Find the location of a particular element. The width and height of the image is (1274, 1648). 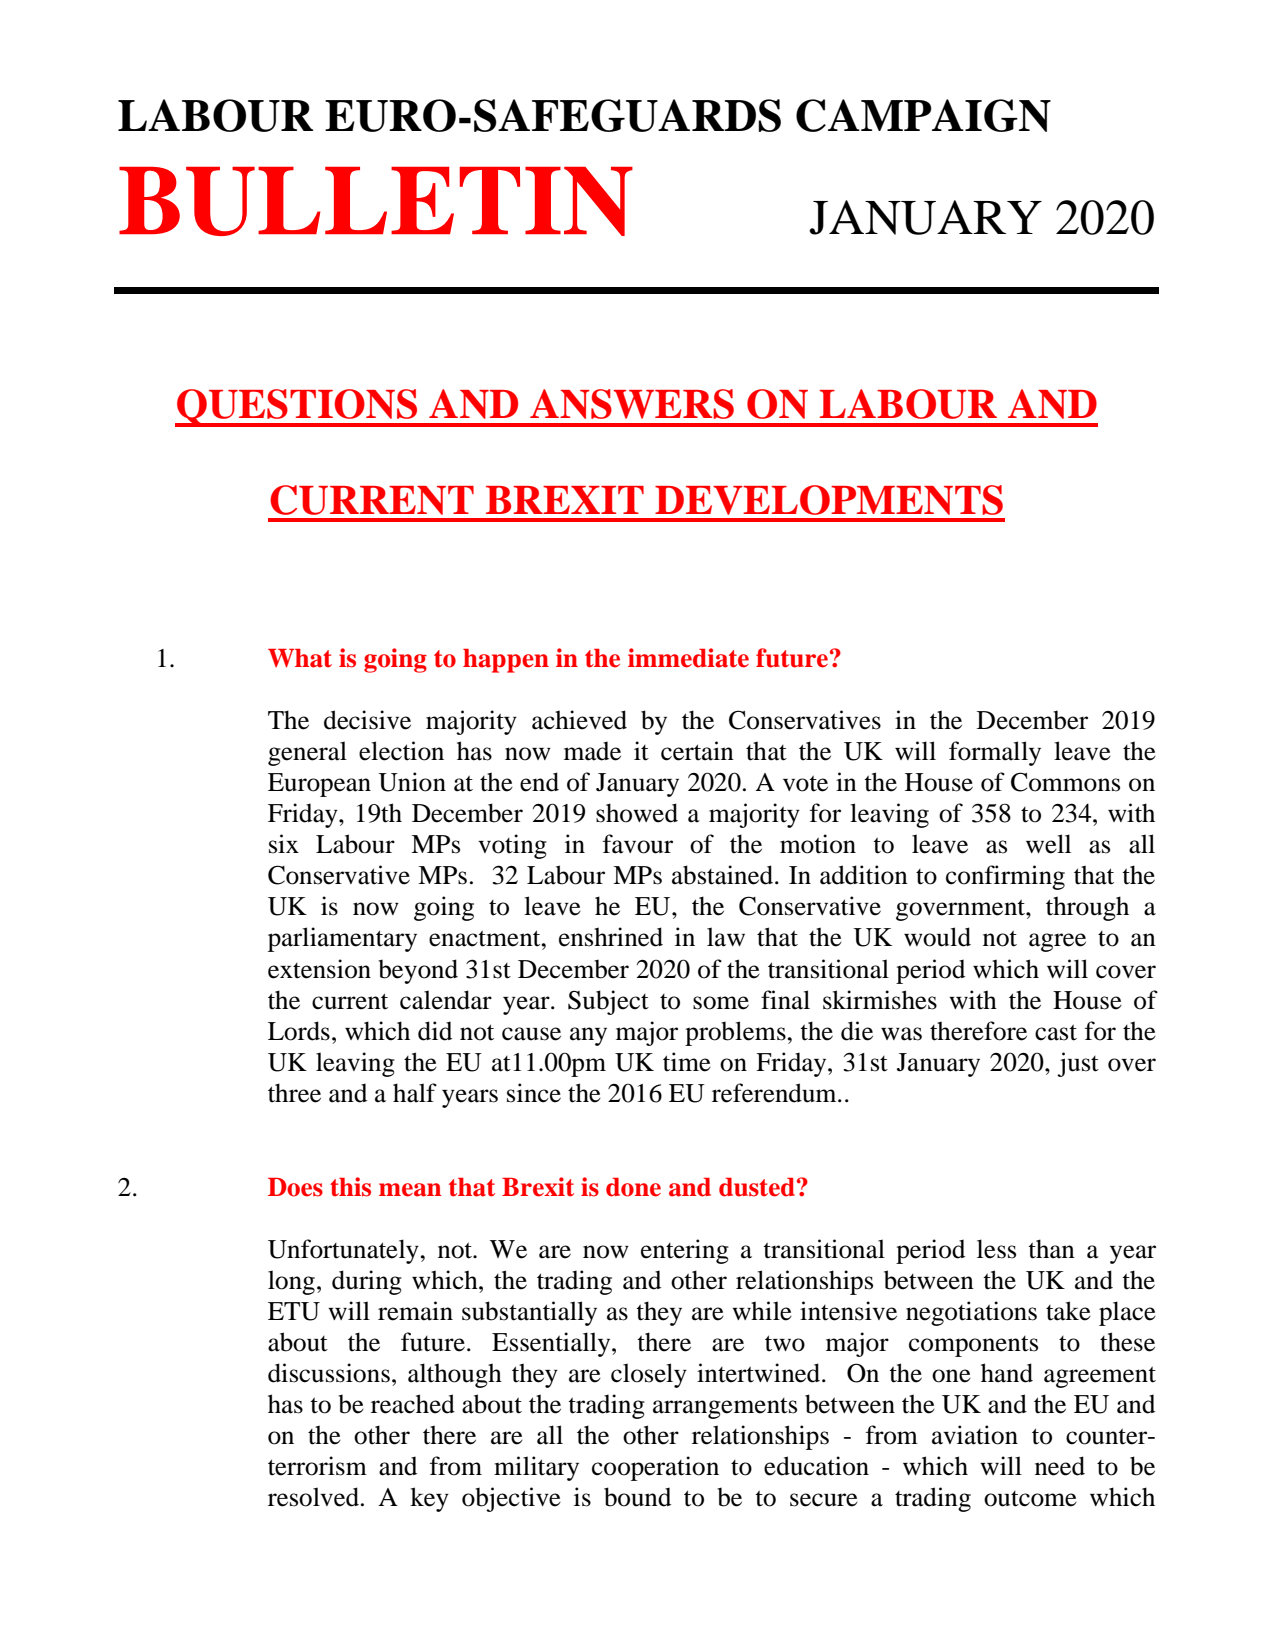

half is located at coordinates (415, 1093).
